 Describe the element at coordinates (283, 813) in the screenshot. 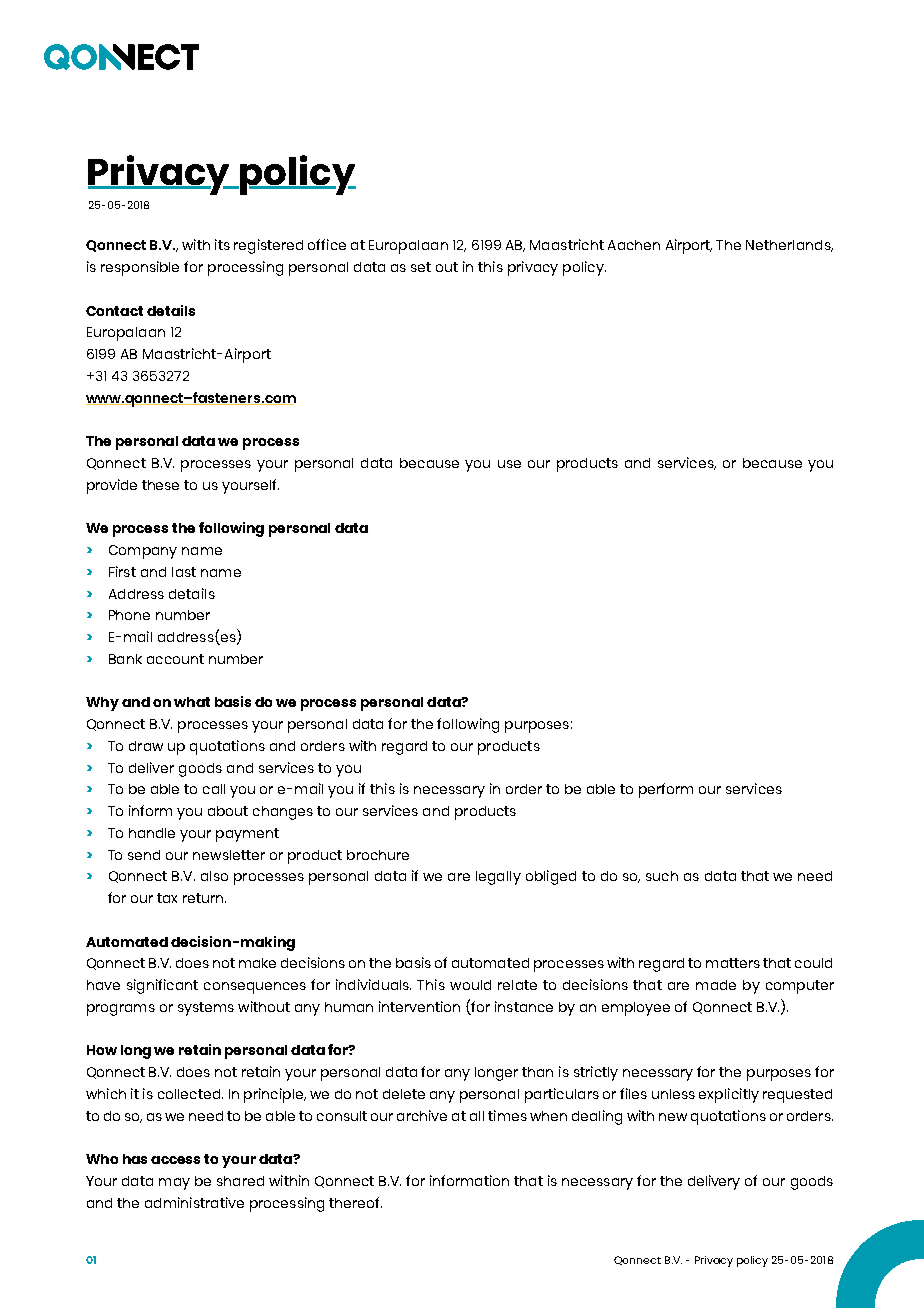

I see `changes` at that location.
